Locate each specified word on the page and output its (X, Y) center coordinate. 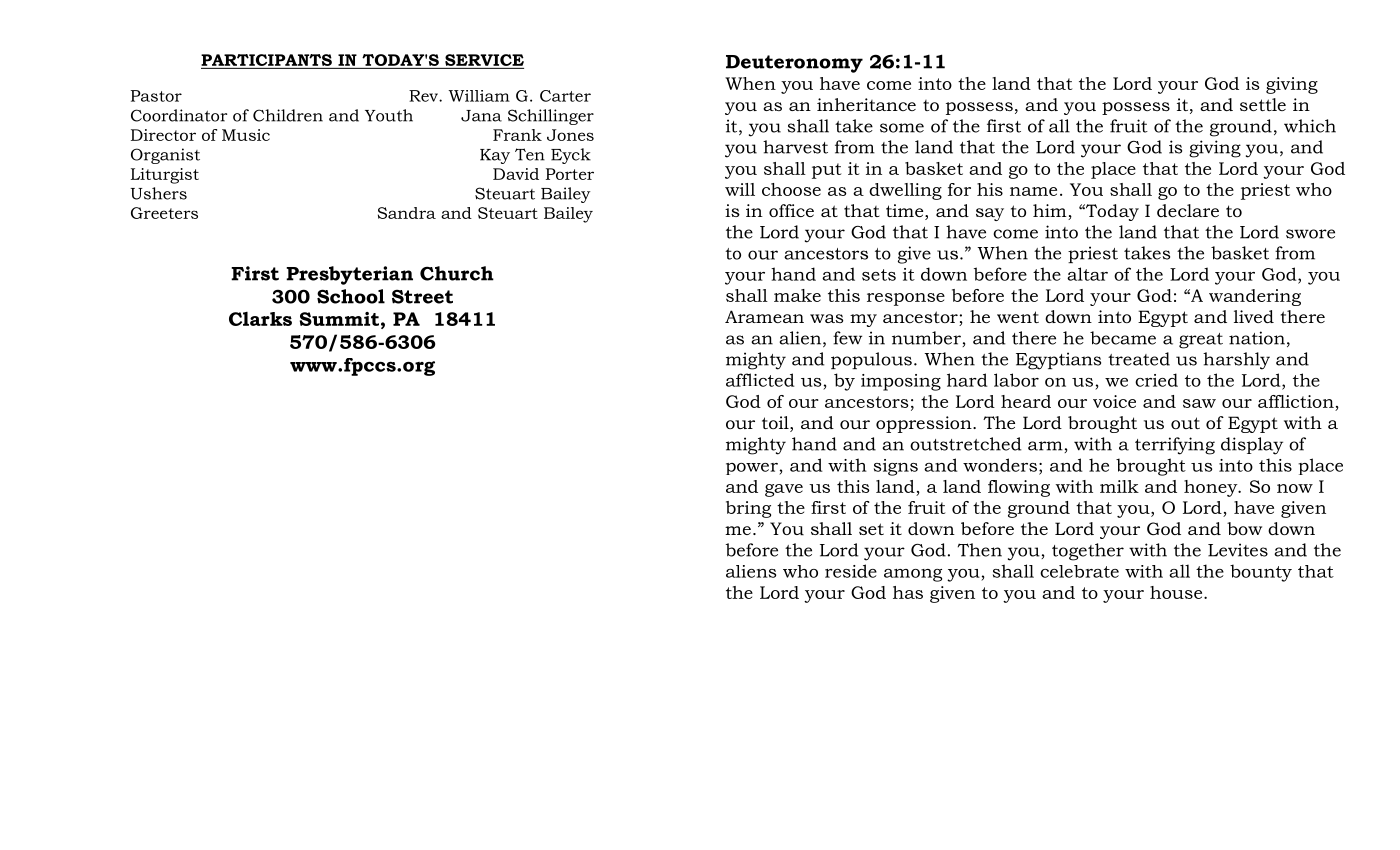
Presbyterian (349, 275)
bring (748, 509)
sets (879, 275)
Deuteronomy (794, 64)
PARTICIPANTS (266, 60)
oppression (925, 424)
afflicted (760, 380)
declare (1188, 210)
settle (1263, 104)
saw (1199, 403)
